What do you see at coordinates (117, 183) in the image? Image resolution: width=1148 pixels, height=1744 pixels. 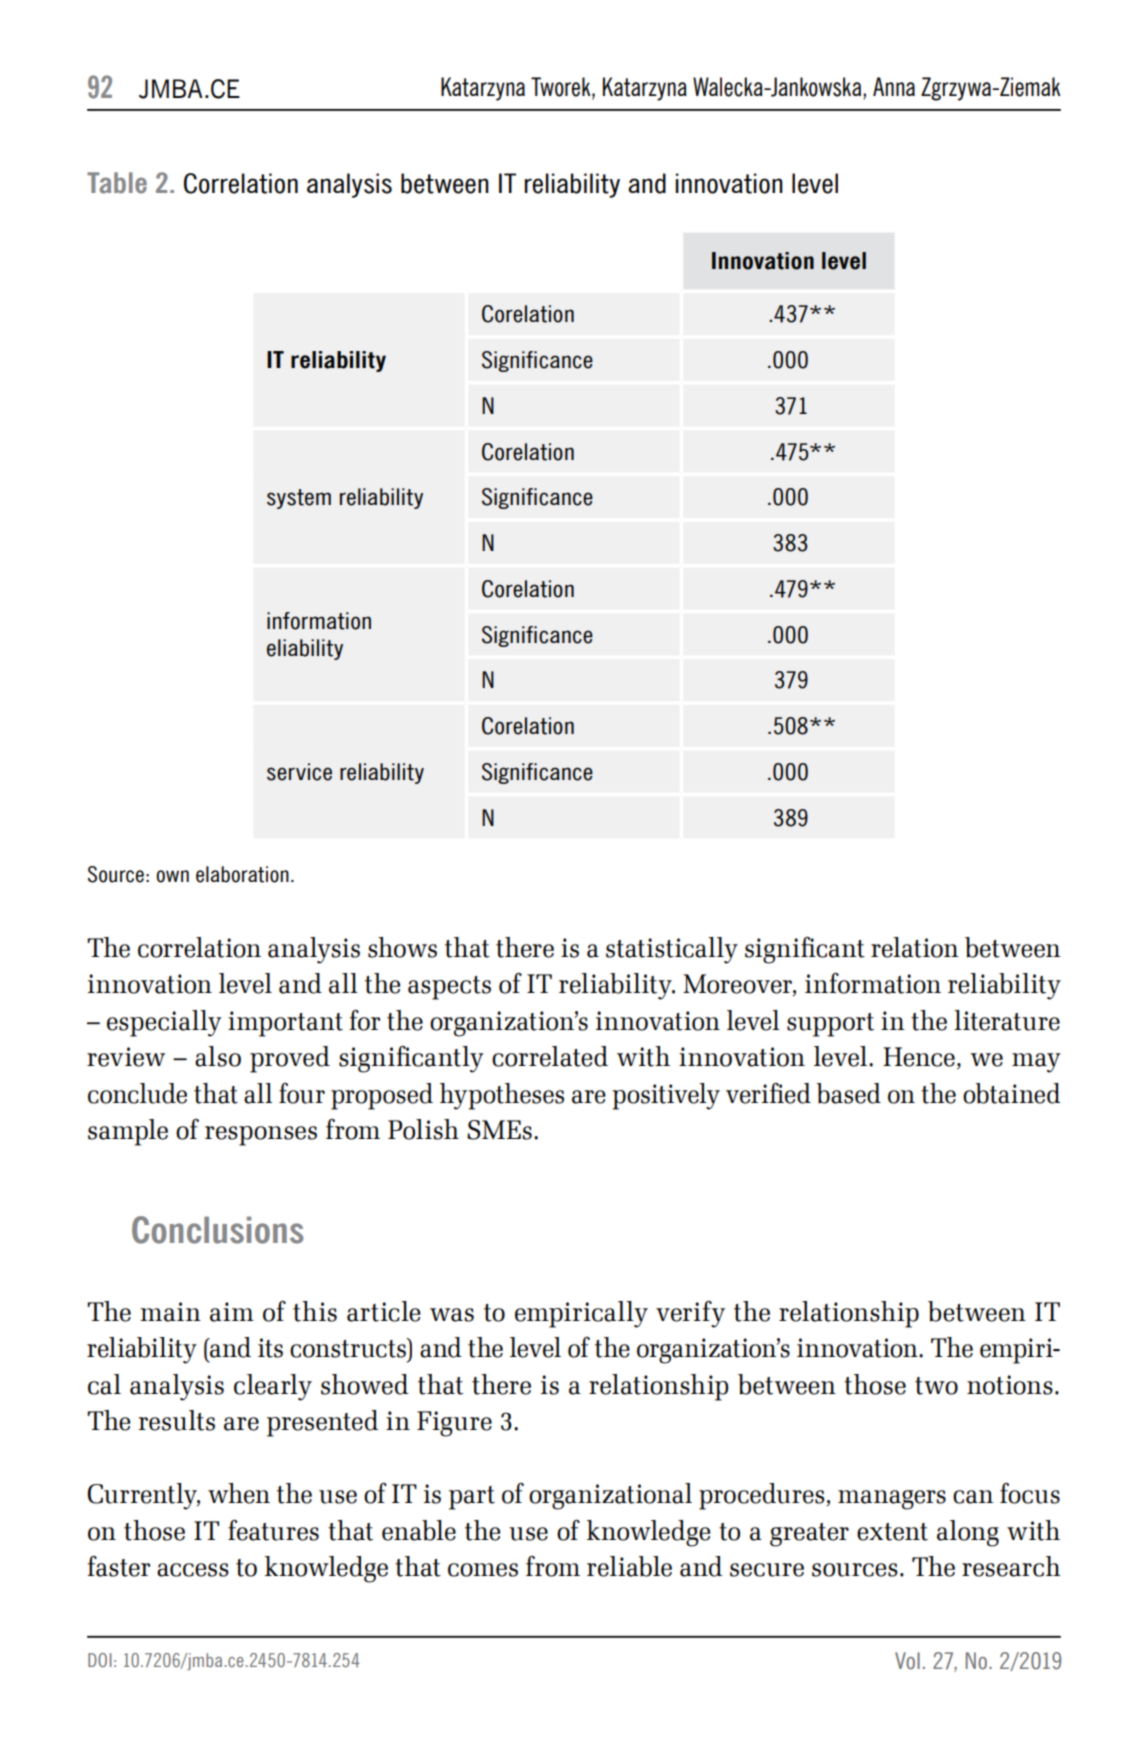 I see `Table` at bounding box center [117, 183].
